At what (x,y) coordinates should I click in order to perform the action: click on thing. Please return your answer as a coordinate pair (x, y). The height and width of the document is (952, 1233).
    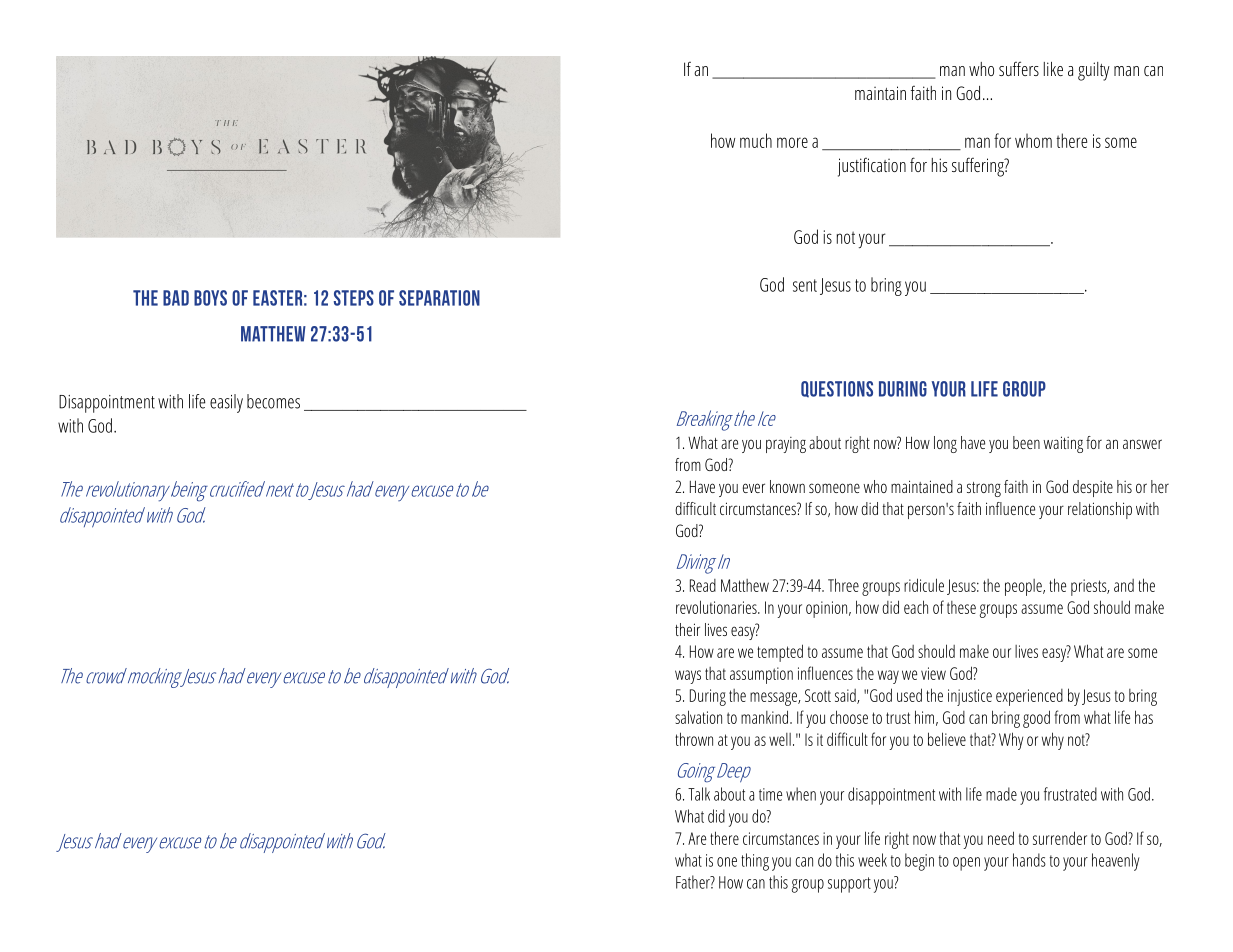
    Looking at the image, I should click on (755, 862).
